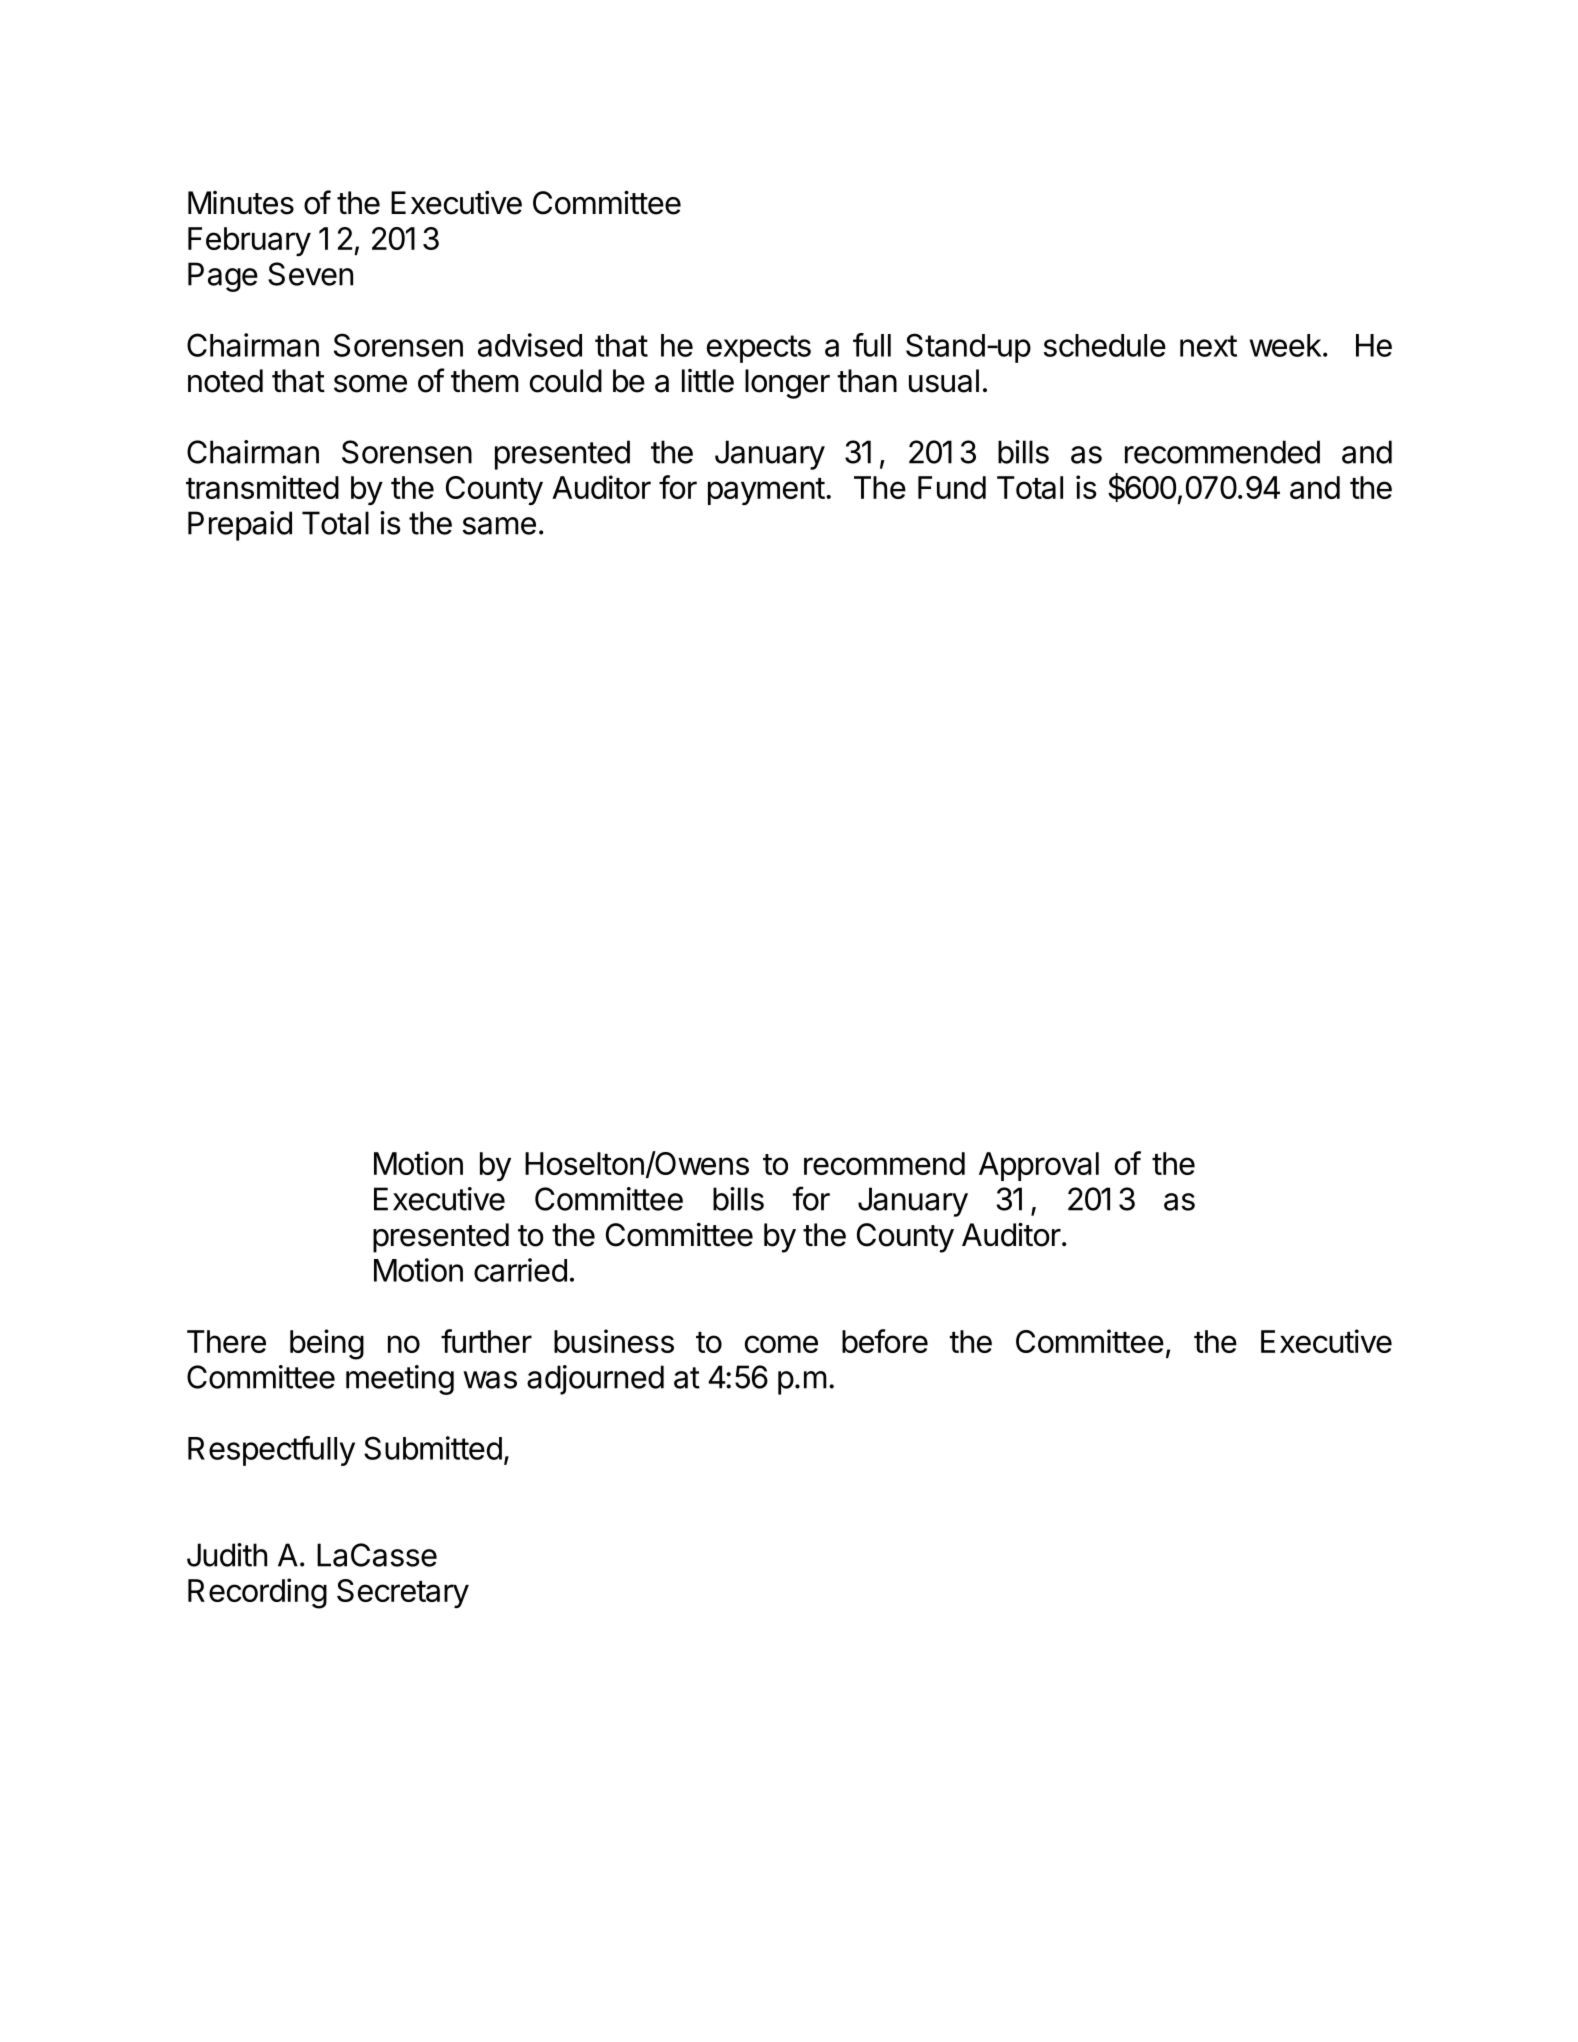  Describe the element at coordinates (403, 1593) in the screenshot. I see `Secretary` at that location.
